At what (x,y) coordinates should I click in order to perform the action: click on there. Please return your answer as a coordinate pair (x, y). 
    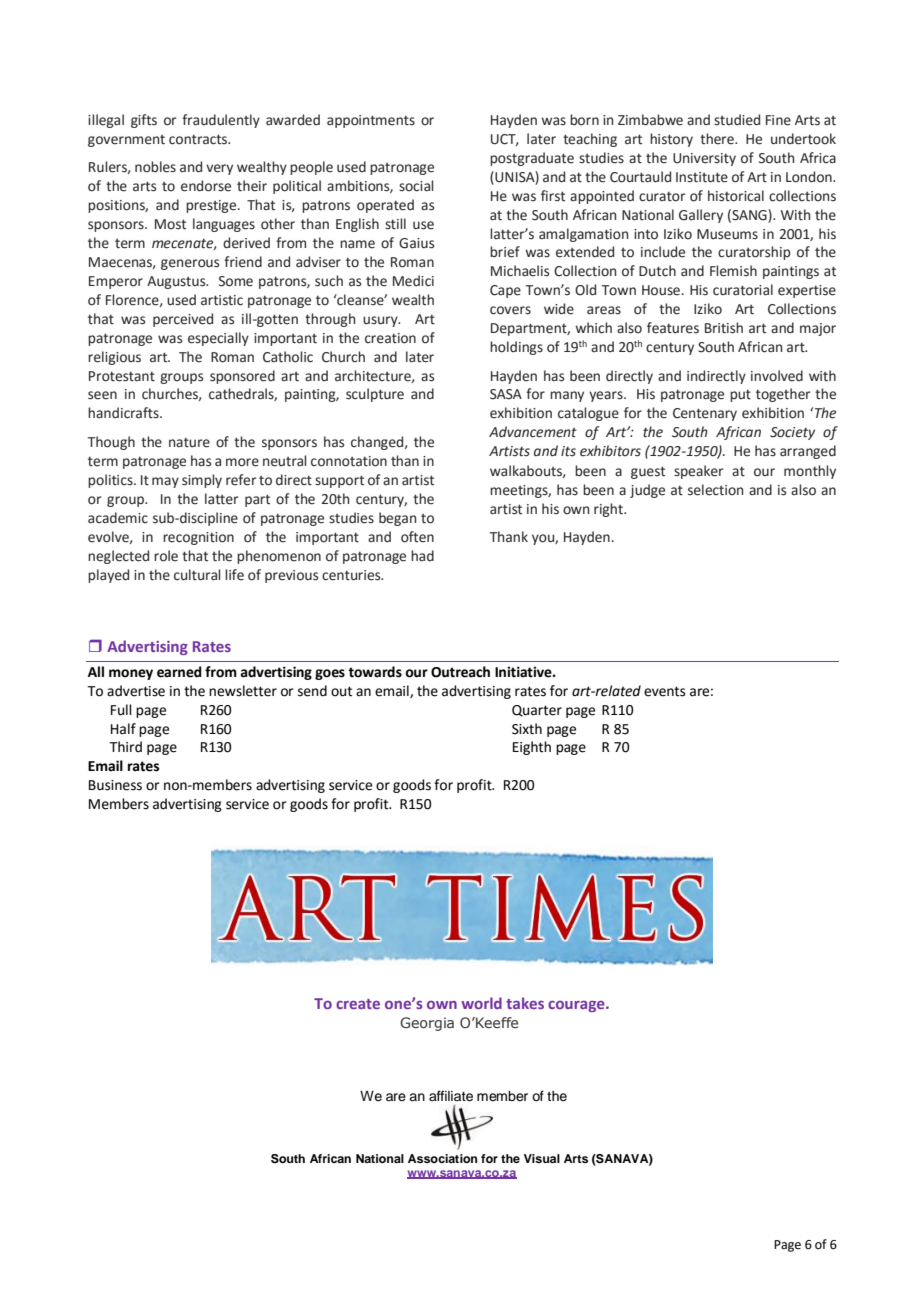
    Looking at the image, I should click on (718, 139).
